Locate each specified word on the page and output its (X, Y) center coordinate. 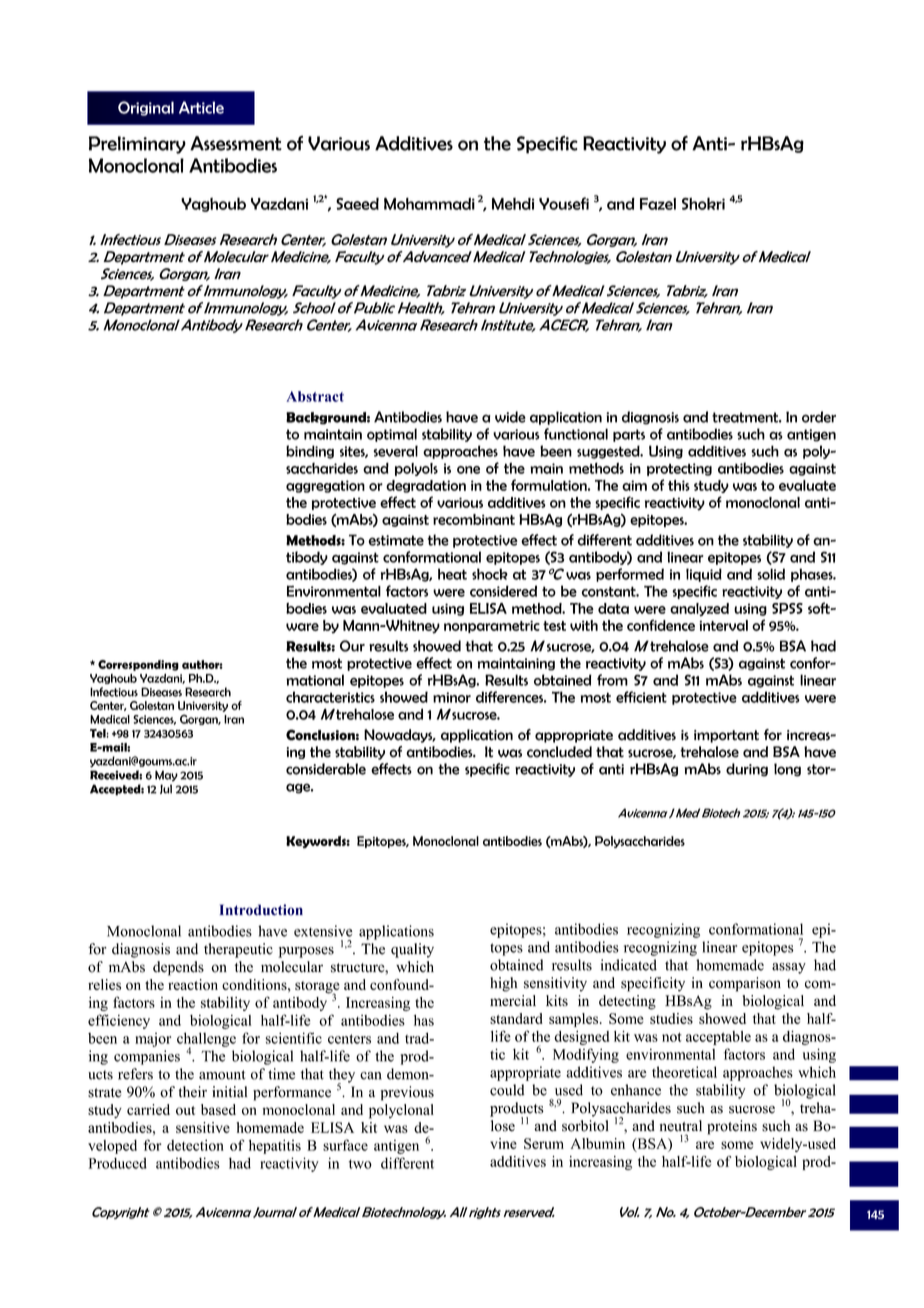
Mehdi (513, 204)
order (819, 417)
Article (201, 107)
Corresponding (138, 665)
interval (723, 625)
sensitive (203, 1127)
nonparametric (492, 626)
